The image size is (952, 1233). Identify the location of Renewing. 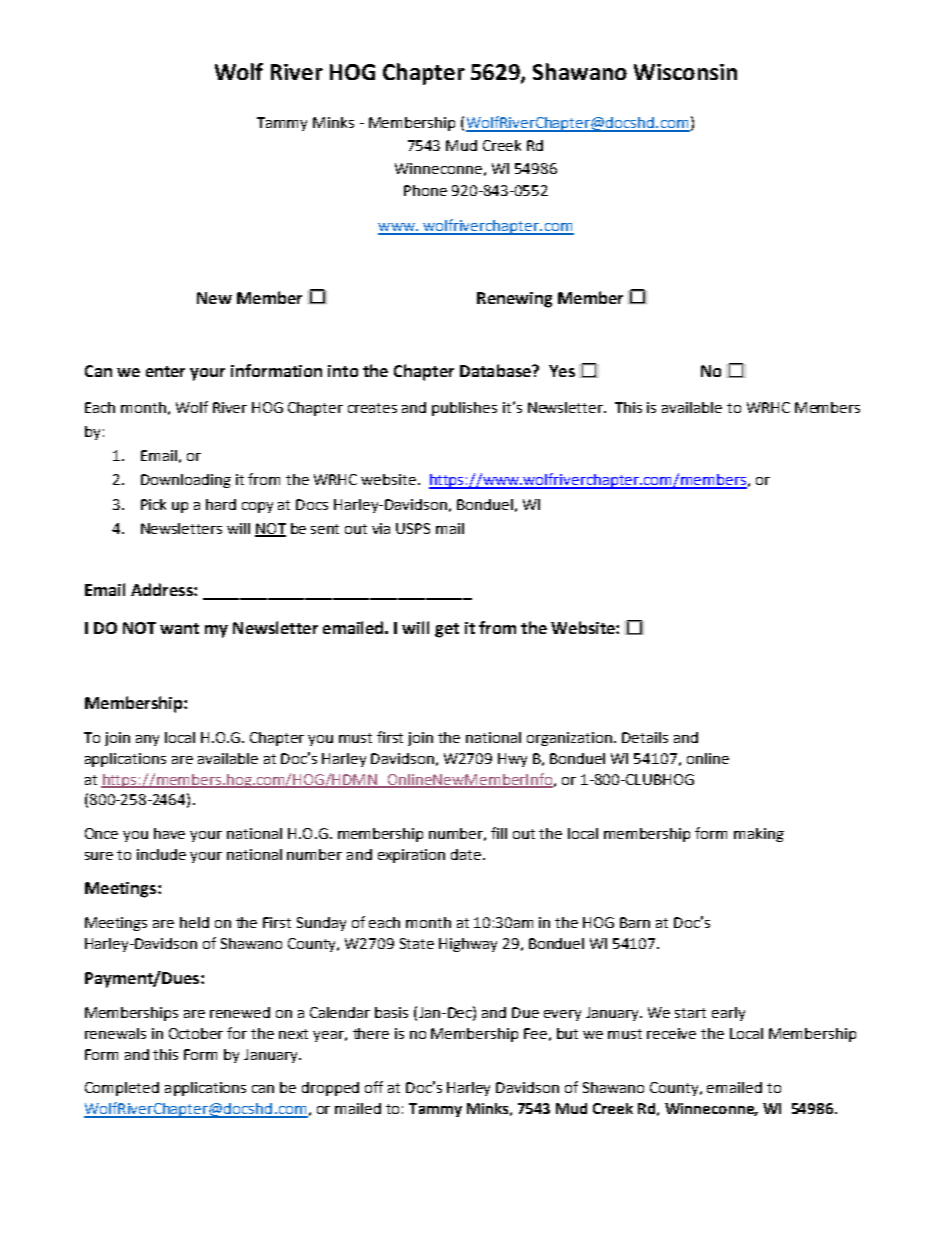
(514, 300).
